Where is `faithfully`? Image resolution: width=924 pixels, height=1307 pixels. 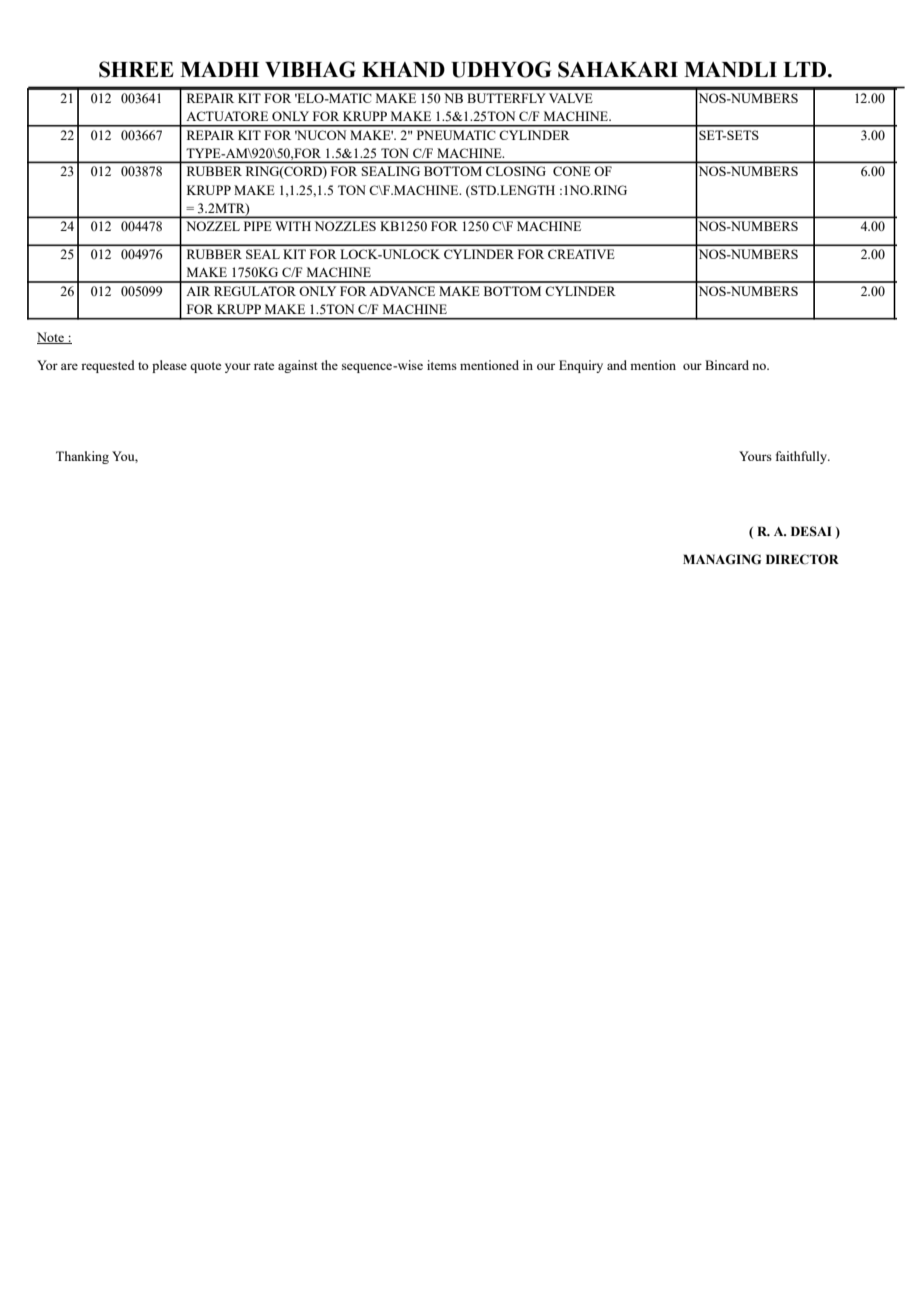 faithfully is located at coordinates (802, 457).
